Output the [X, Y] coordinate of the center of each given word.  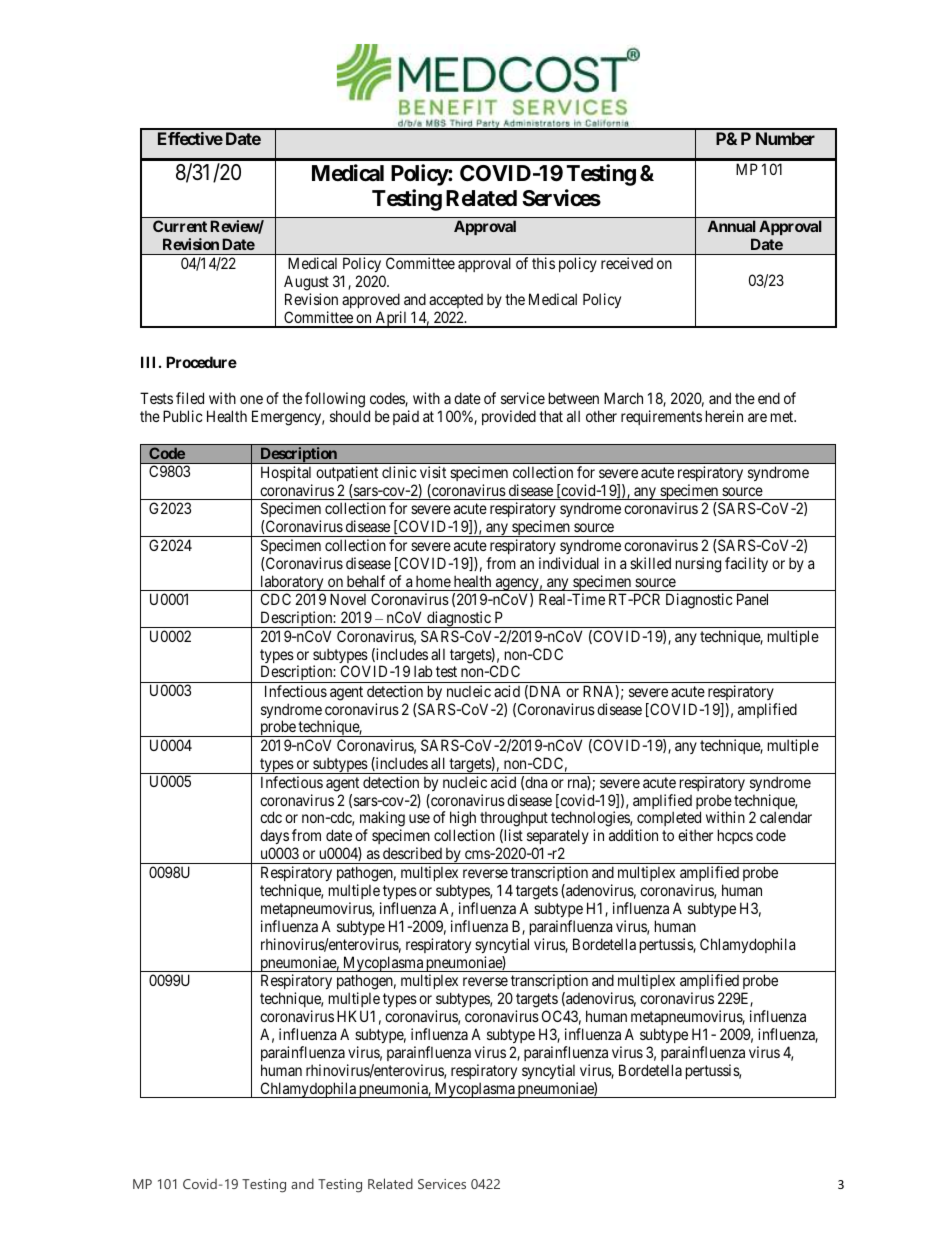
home [433, 581]
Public [183, 416]
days [274, 838]
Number [785, 138]
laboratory [292, 583]
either [695, 835]
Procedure [201, 362]
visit [433, 472]
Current [180, 226]
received [627, 263]
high [463, 820]
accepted [456, 301]
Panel [752, 599]
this [543, 263]
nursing [698, 565]
